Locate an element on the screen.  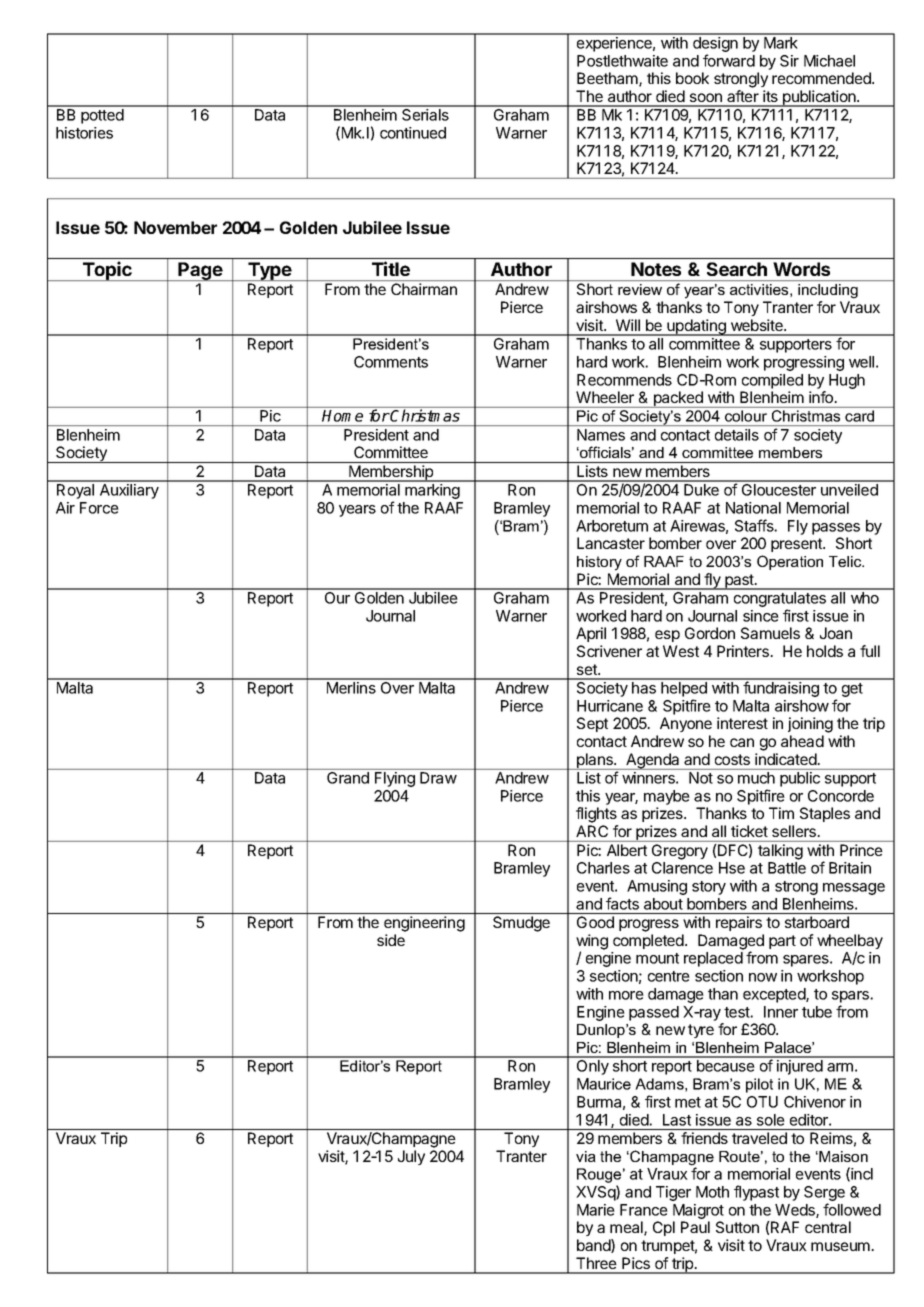
Force is located at coordinates (99, 508).
